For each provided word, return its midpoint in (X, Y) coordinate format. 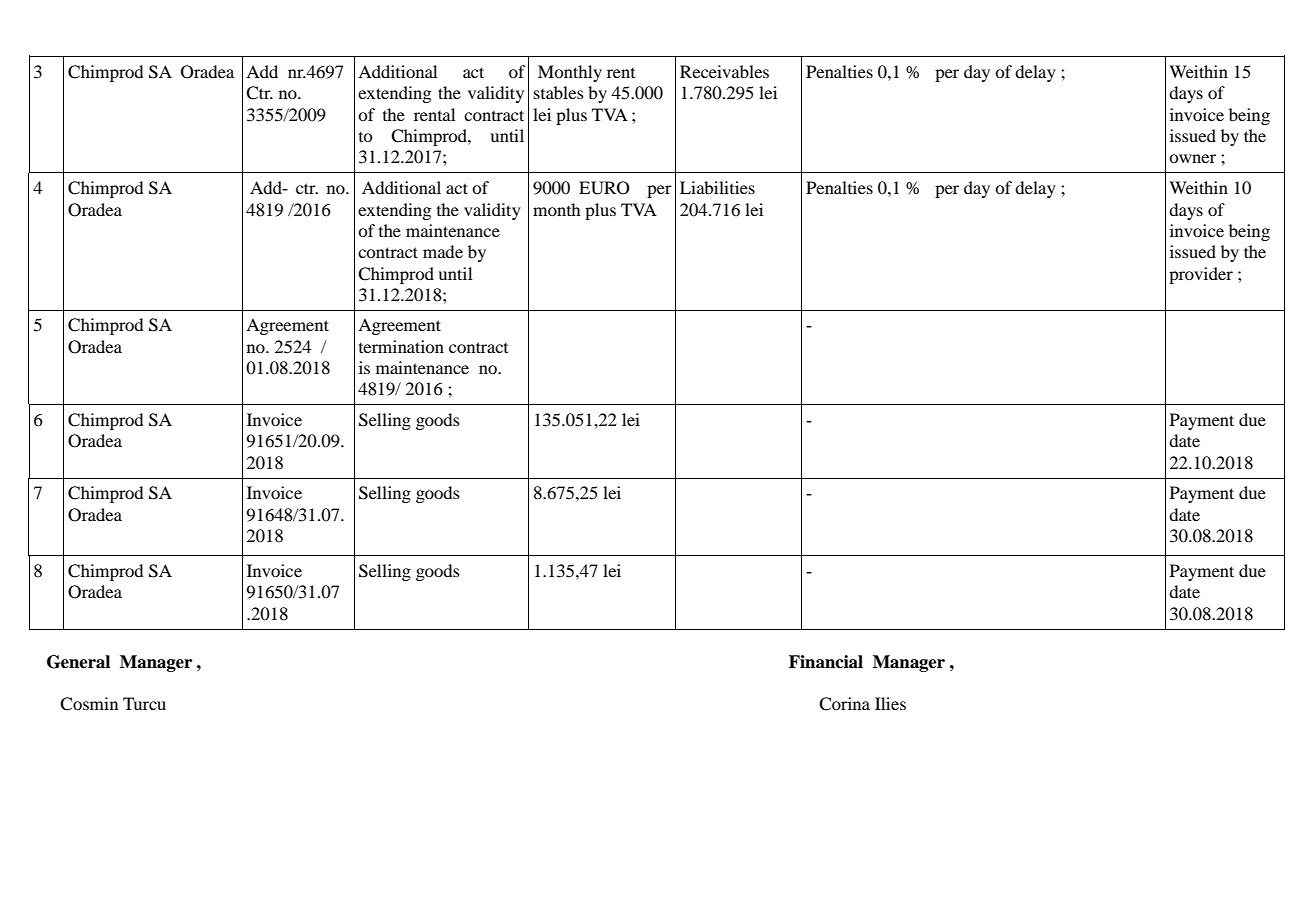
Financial (826, 662)
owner (1192, 158)
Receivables (724, 71)
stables (559, 92)
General (78, 662)
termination (401, 346)
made (443, 251)
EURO (604, 188)
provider (1201, 275)
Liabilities (717, 187)
